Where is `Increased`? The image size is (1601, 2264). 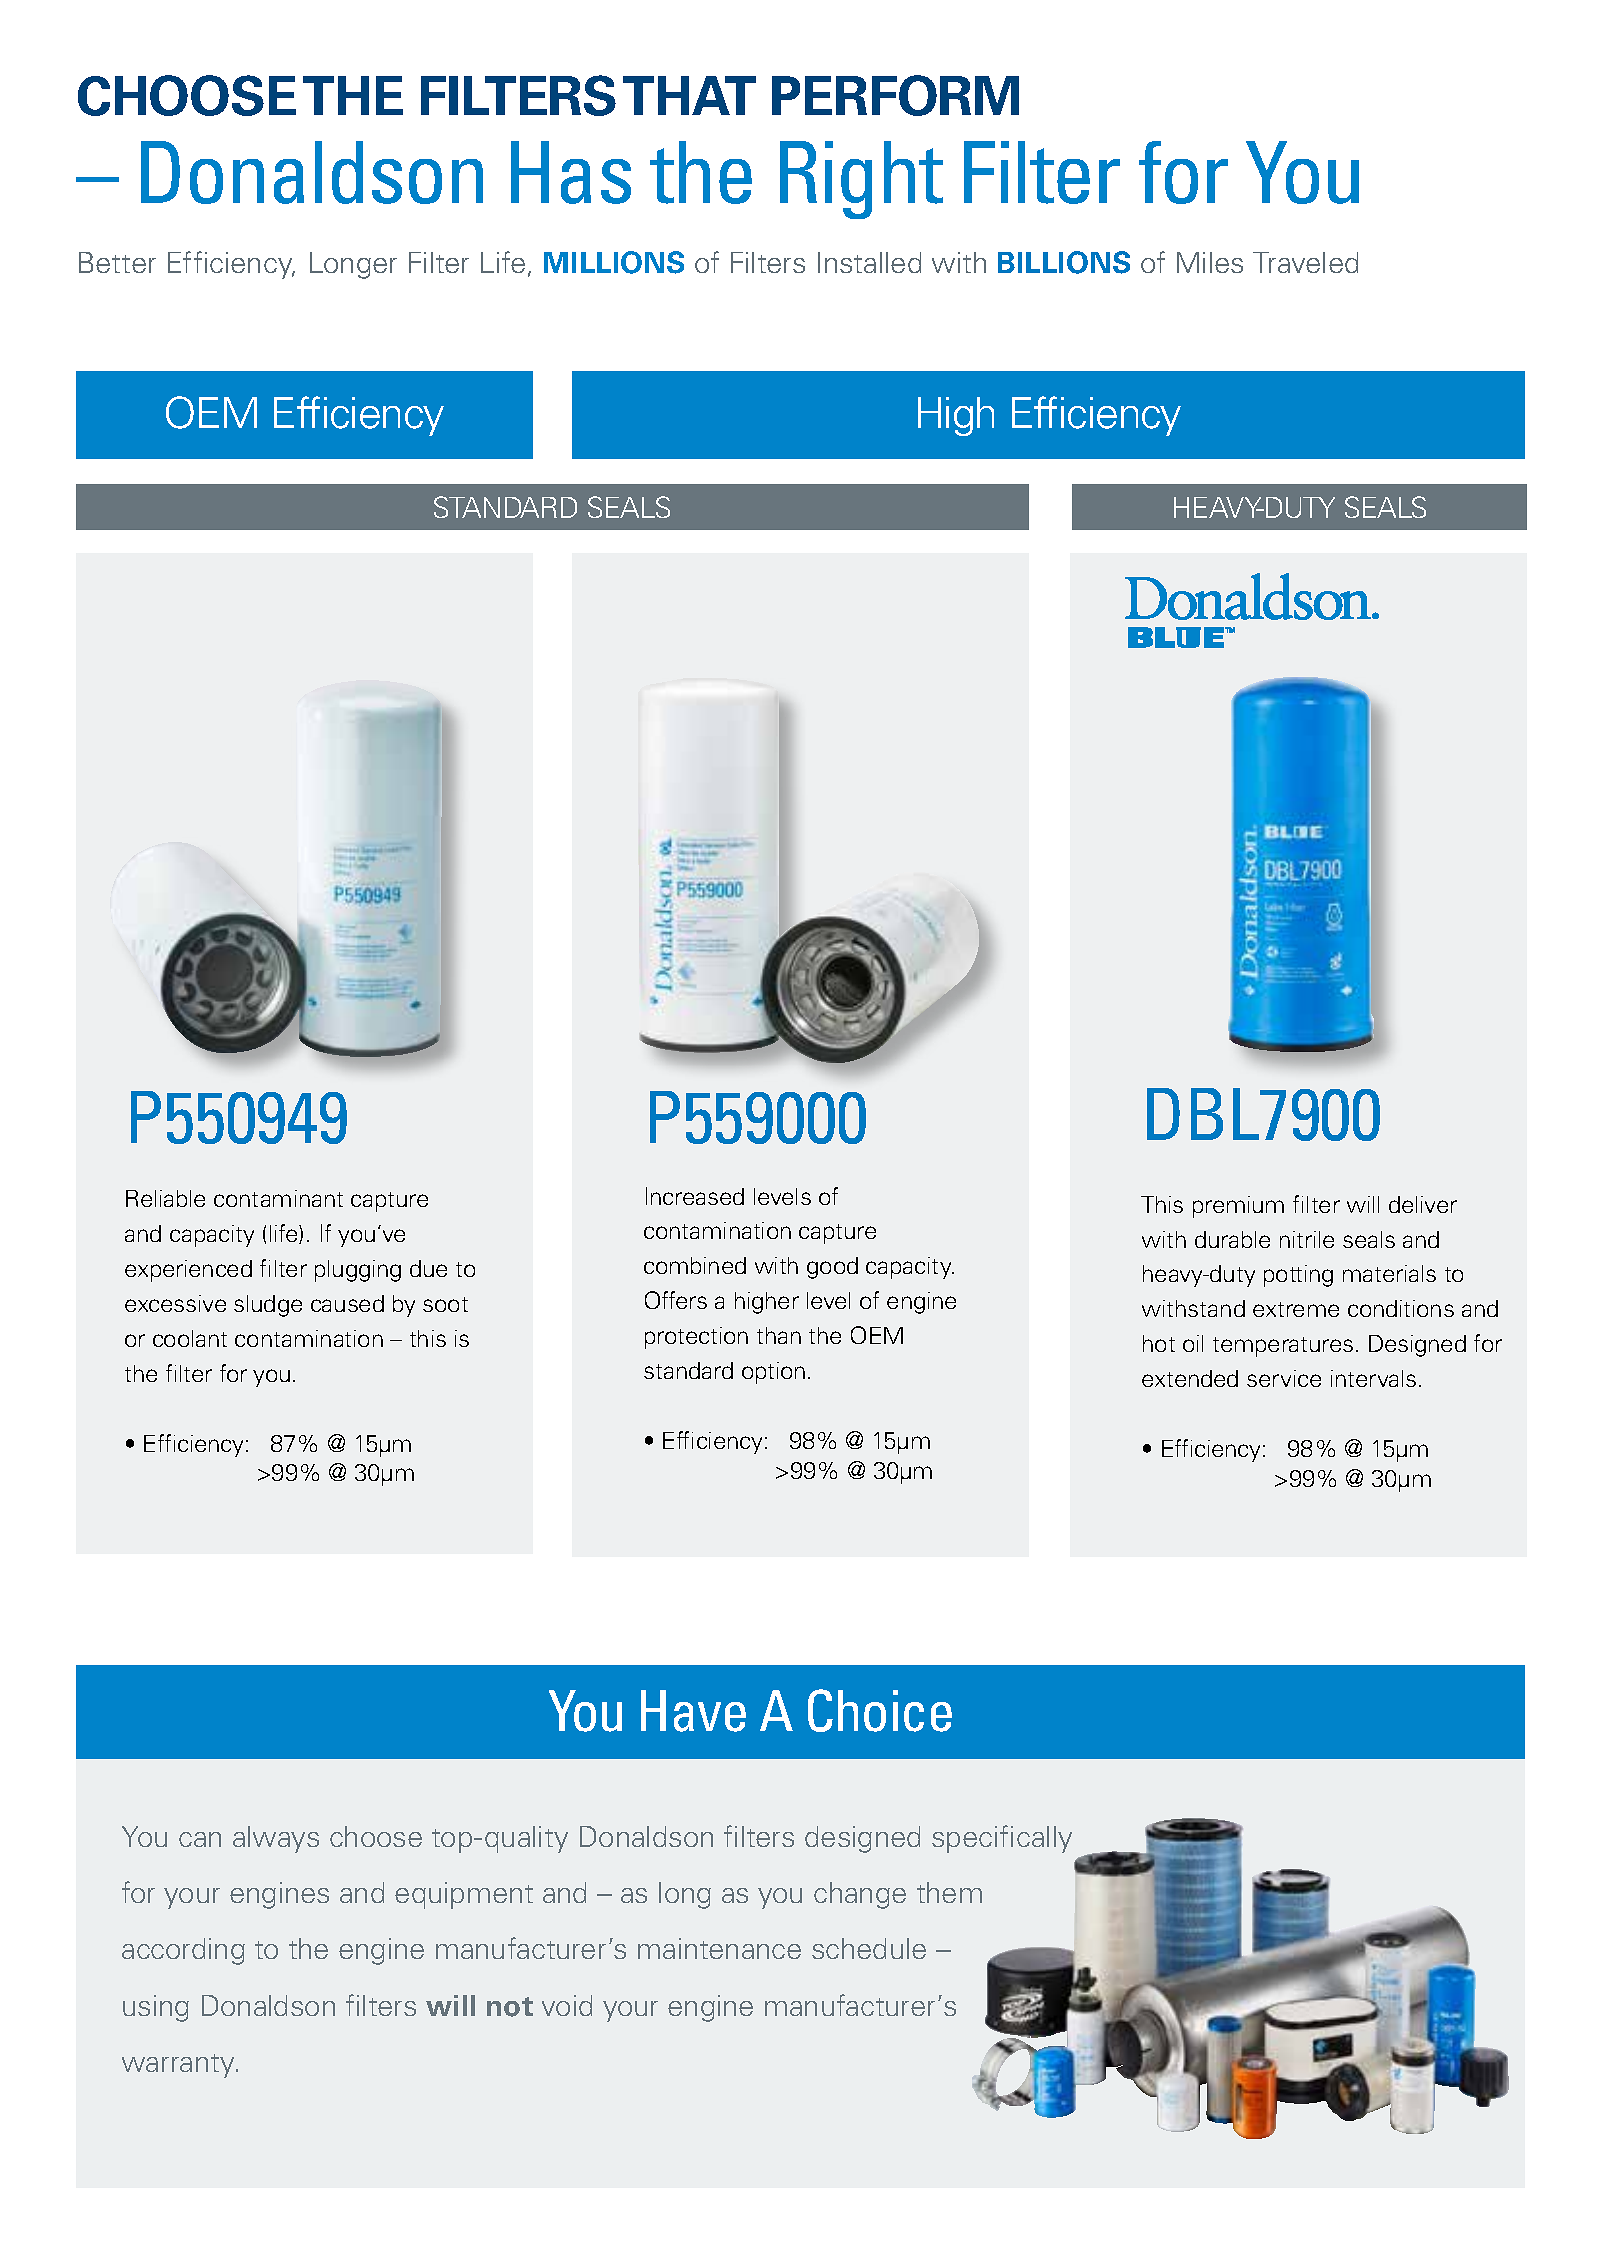 Increased is located at coordinates (695, 1196).
